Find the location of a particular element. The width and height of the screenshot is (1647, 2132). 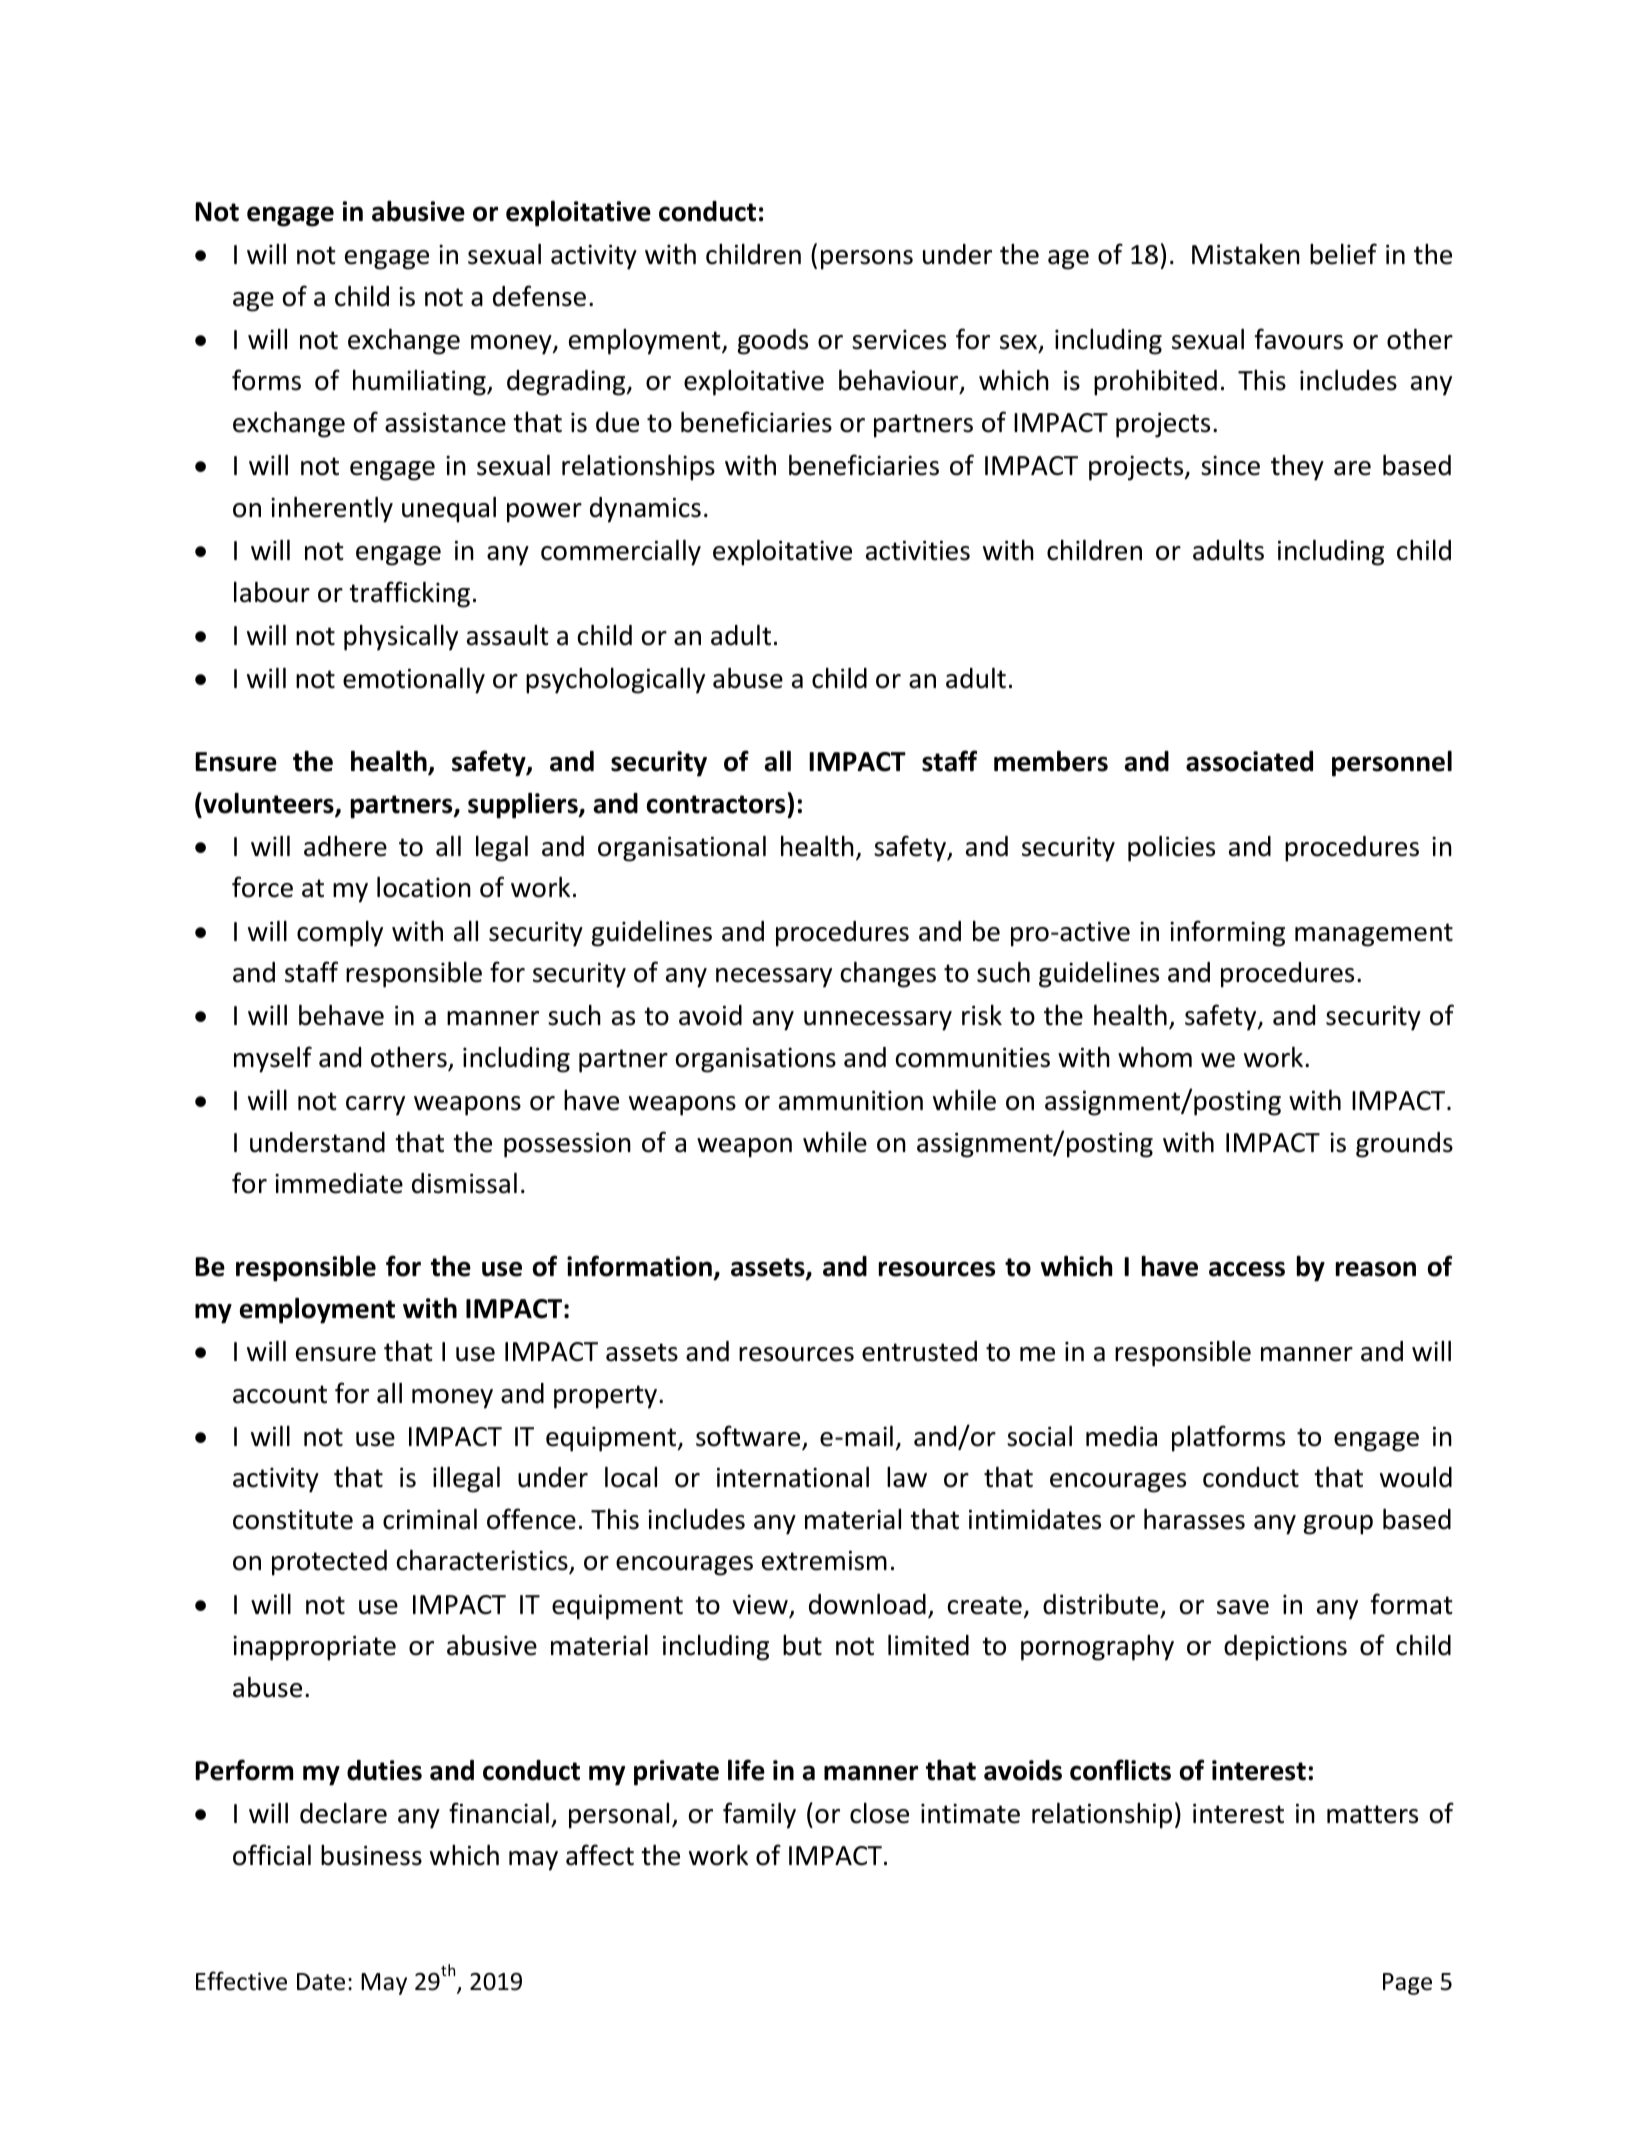

policies is located at coordinates (1171, 848).
